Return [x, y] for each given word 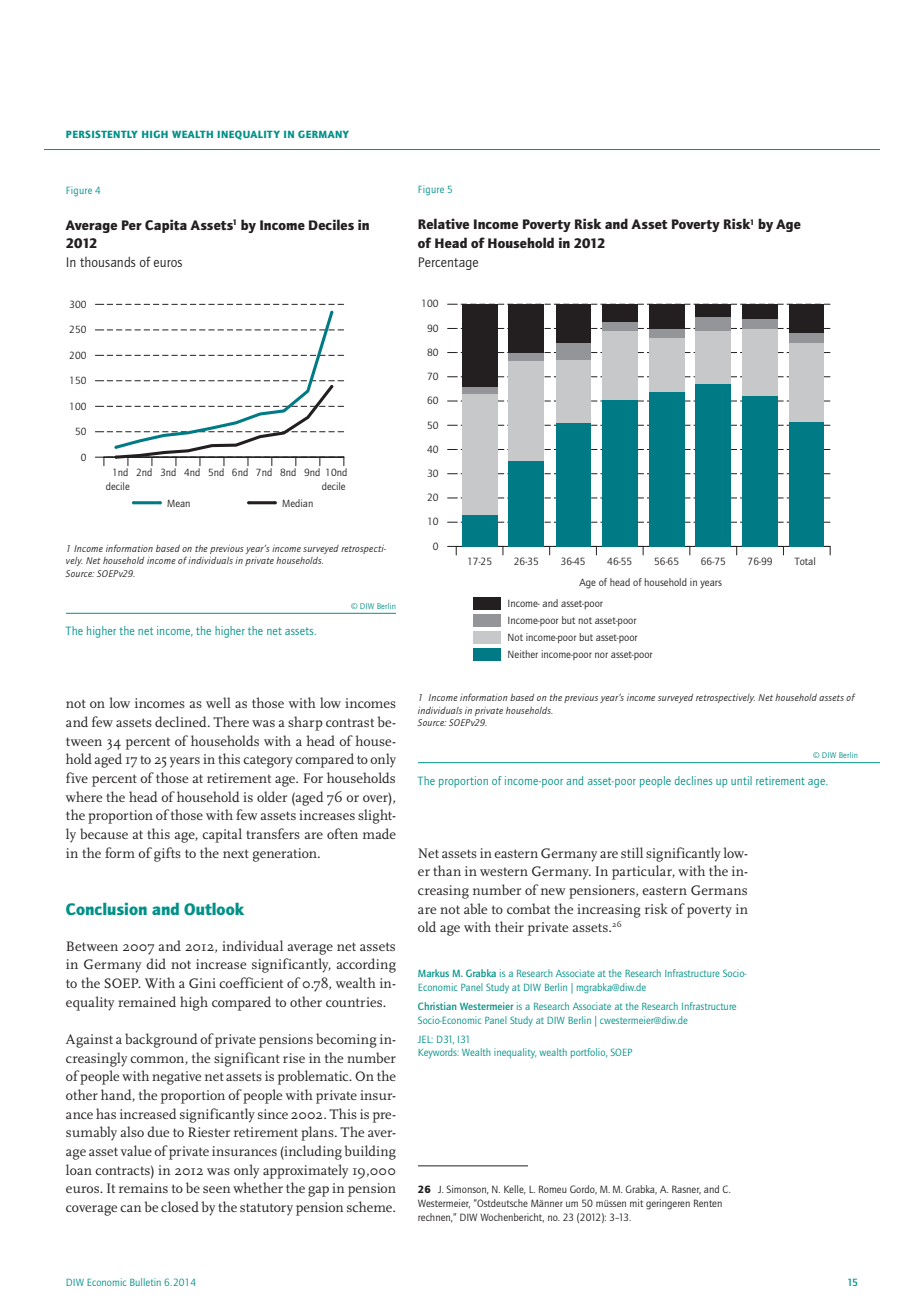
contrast [350, 722]
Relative [444, 223]
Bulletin [145, 1282]
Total [805, 561]
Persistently [102, 134]
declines [694, 780]
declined [182, 721]
